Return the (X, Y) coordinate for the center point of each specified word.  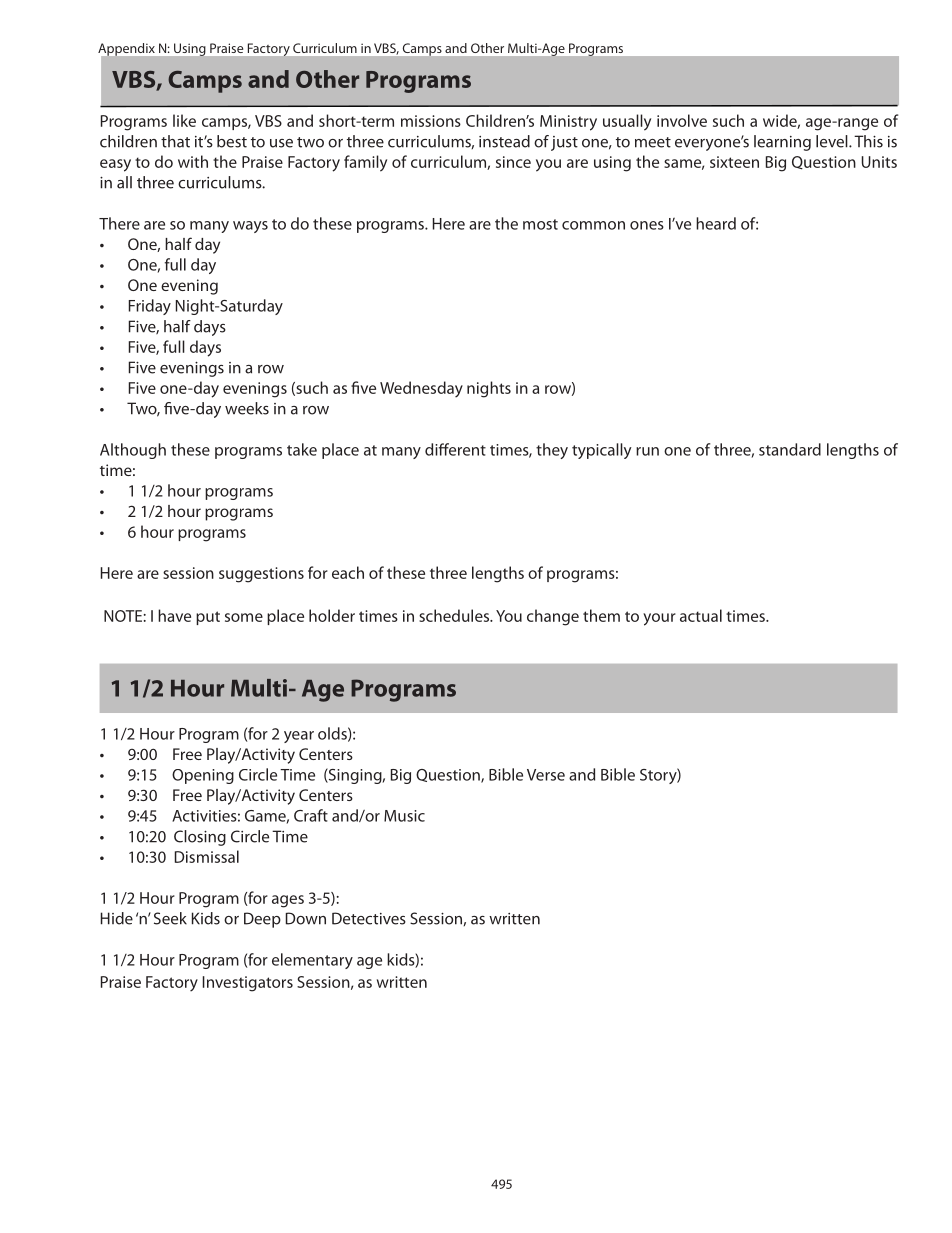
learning (782, 143)
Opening (203, 776)
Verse (546, 775)
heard (716, 223)
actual (701, 615)
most (540, 224)
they (552, 451)
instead (504, 141)
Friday (150, 307)
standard (790, 449)
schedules (455, 615)
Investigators (248, 984)
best (232, 141)
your (659, 619)
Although (133, 451)
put (208, 618)
